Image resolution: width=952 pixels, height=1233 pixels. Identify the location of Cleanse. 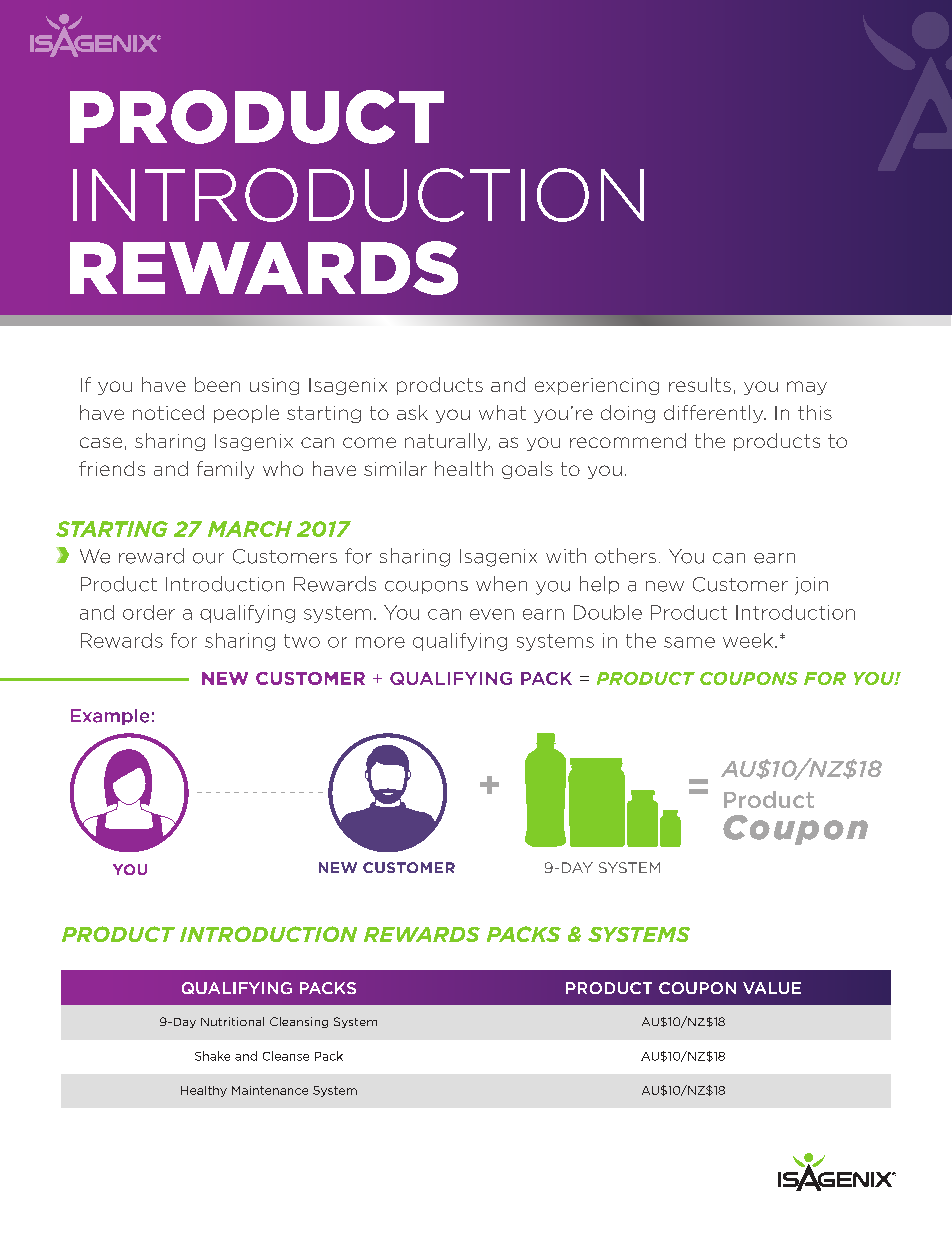
(286, 1056).
